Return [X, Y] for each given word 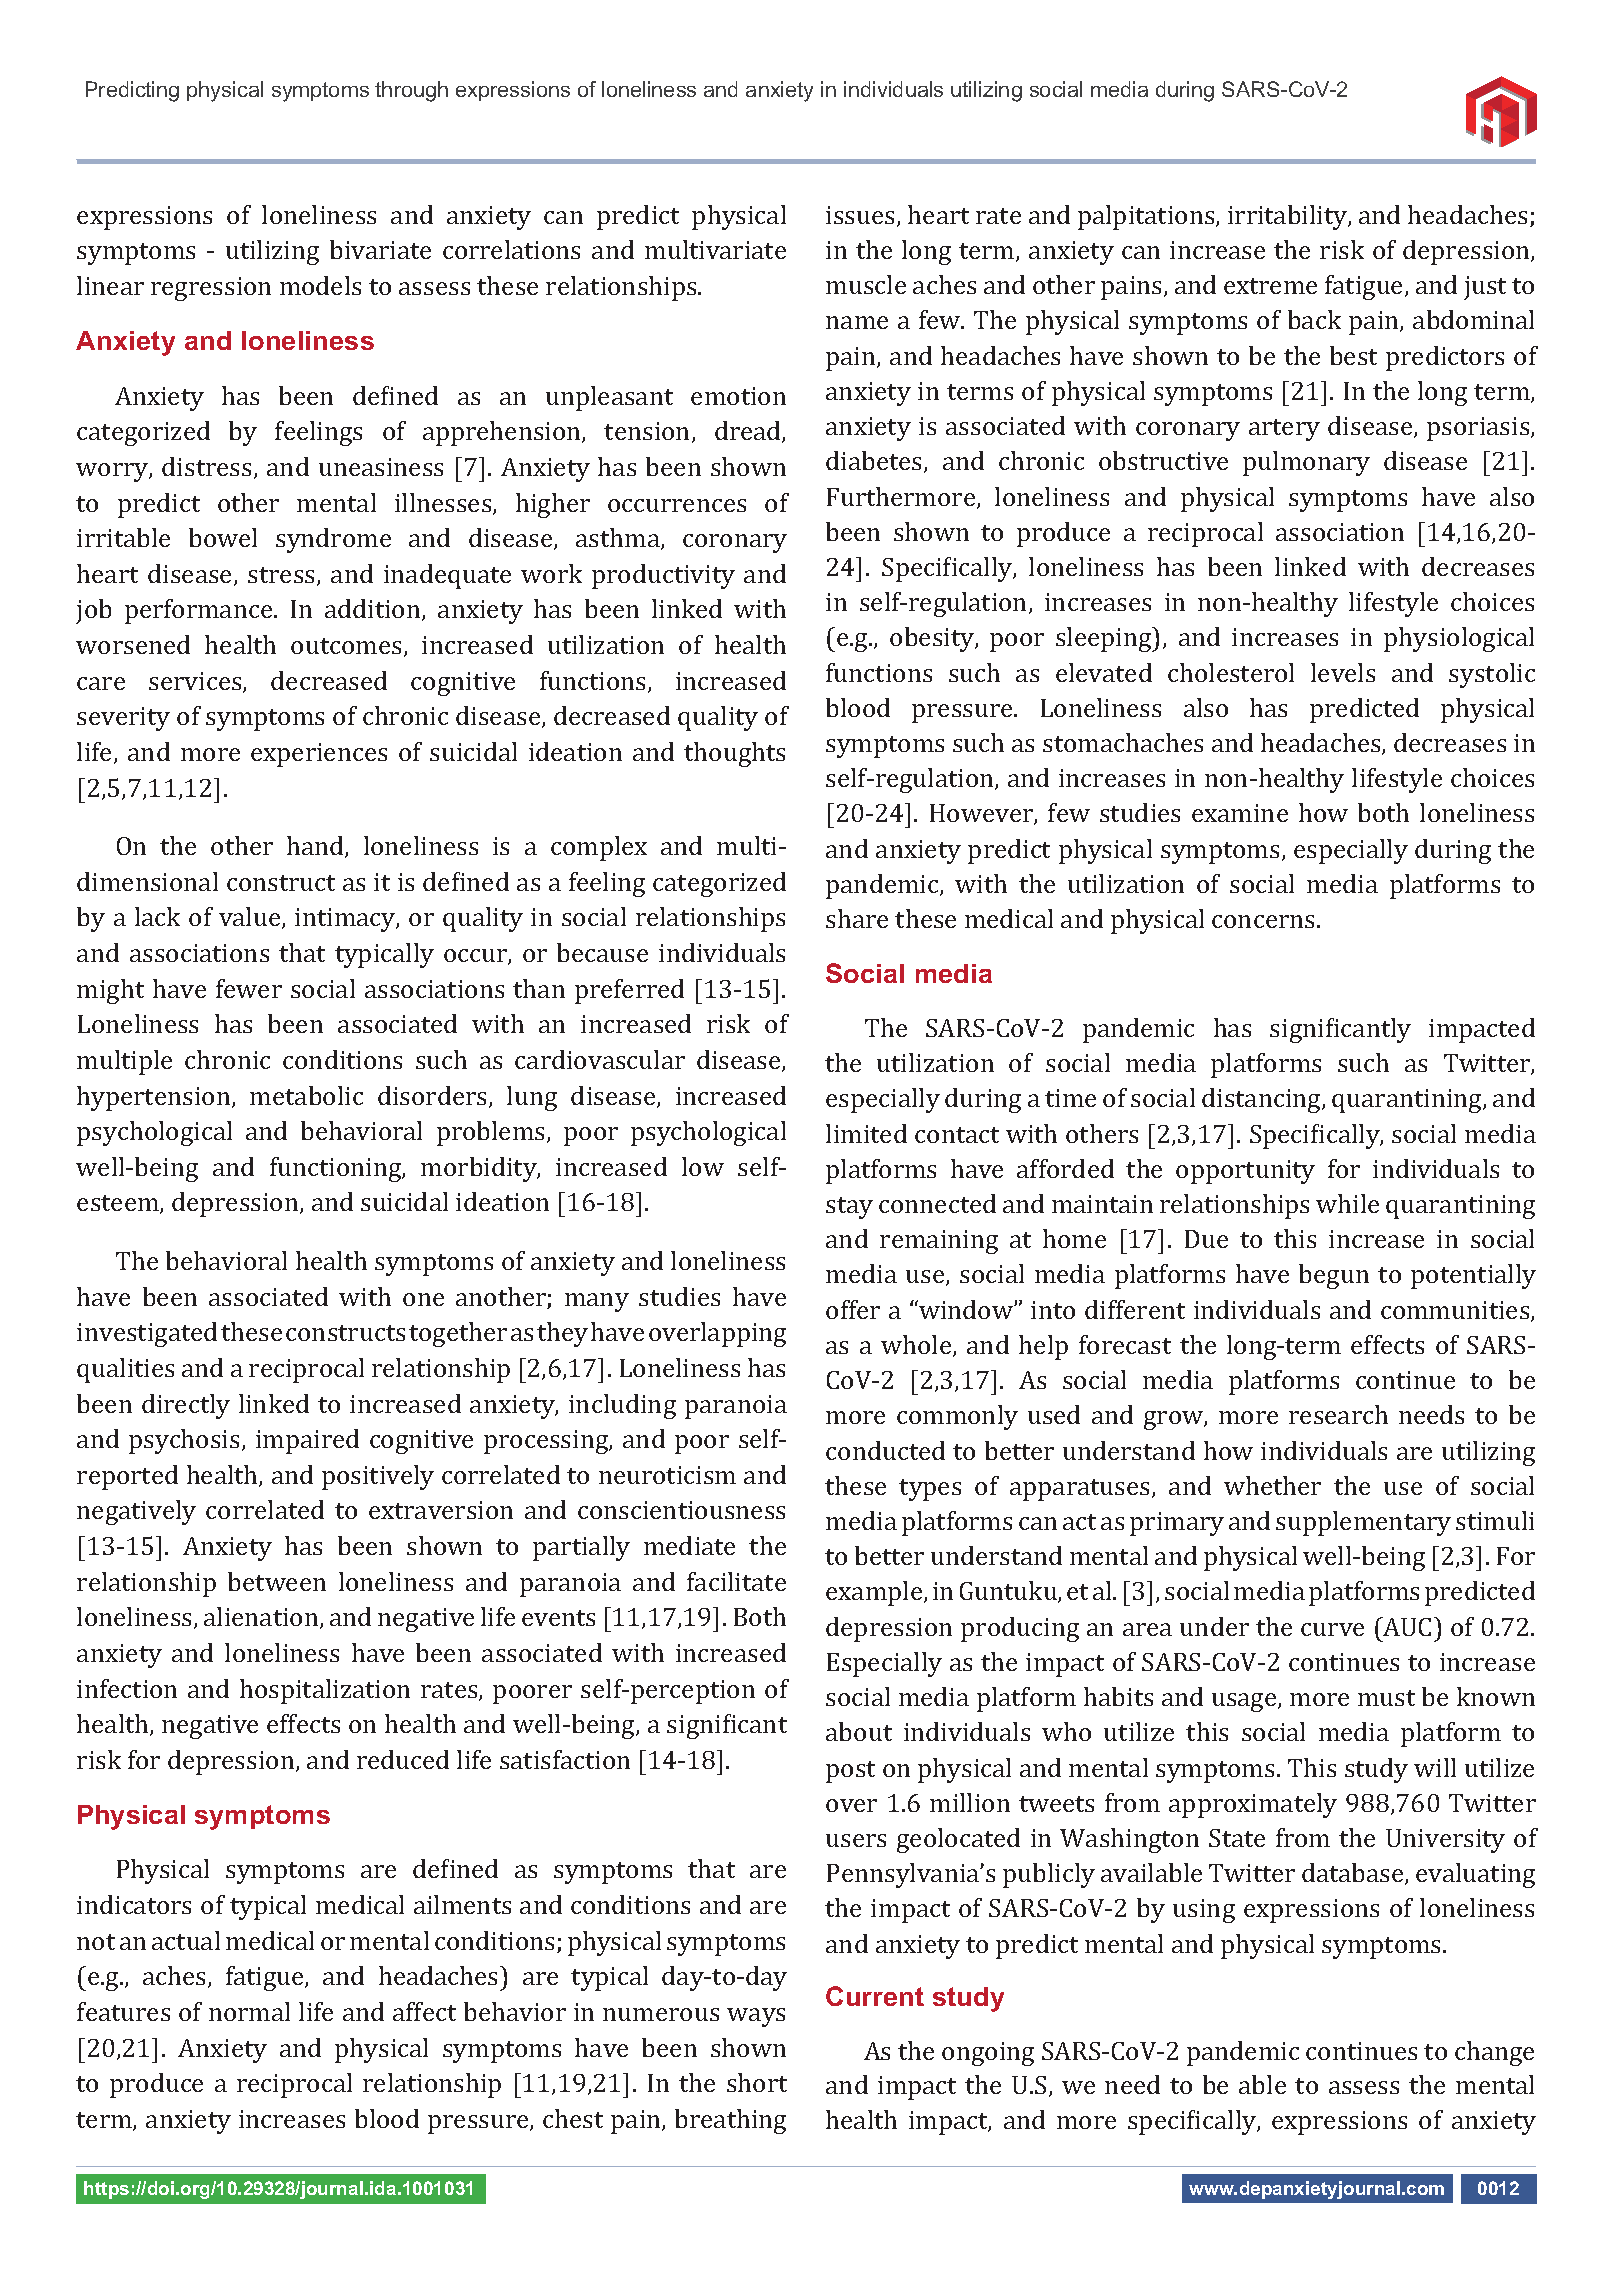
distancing [1262, 1100]
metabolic [306, 1095]
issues [860, 215]
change [1494, 2053]
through [411, 91]
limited [866, 1133]
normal [249, 2011]
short [757, 2082]
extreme [1270, 286]
